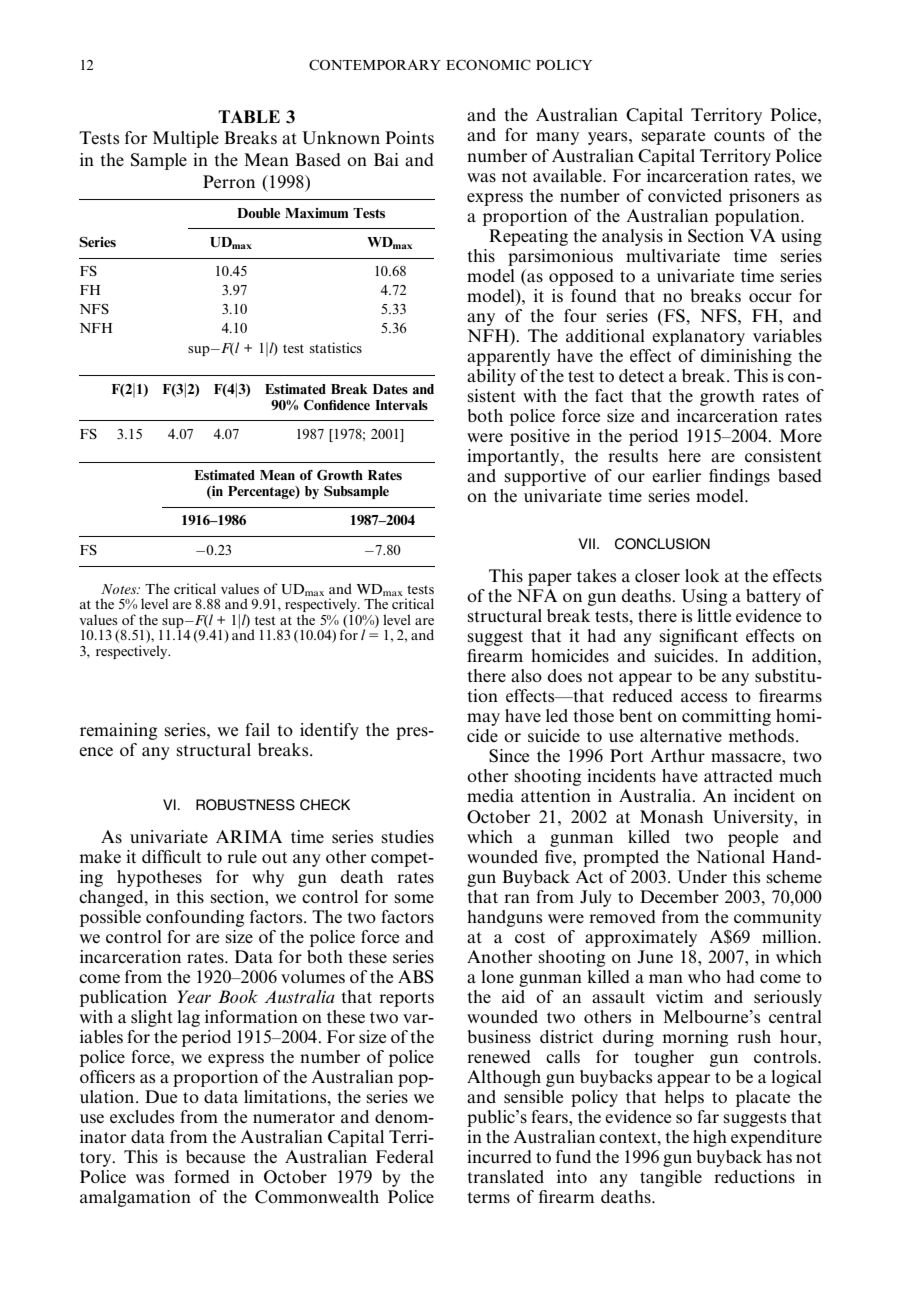 This screenshot has height=1316, width=921. Describe the element at coordinates (526, 676) in the screenshot. I see `also` at that location.
